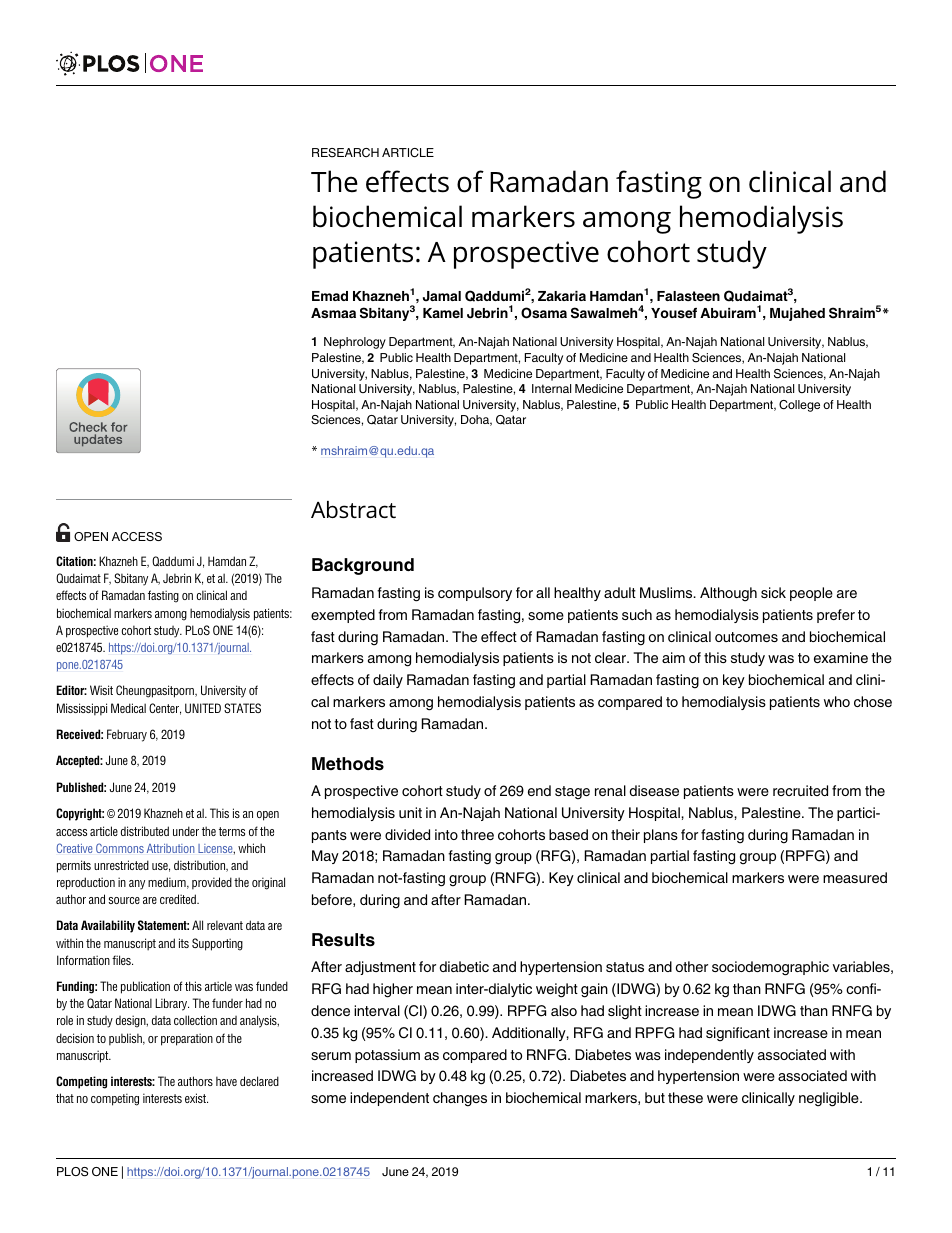 Image resolution: width=952 pixels, height=1233 pixels. What do you see at coordinates (345, 153) in the page?
I see `RESEARCH` at bounding box center [345, 153].
